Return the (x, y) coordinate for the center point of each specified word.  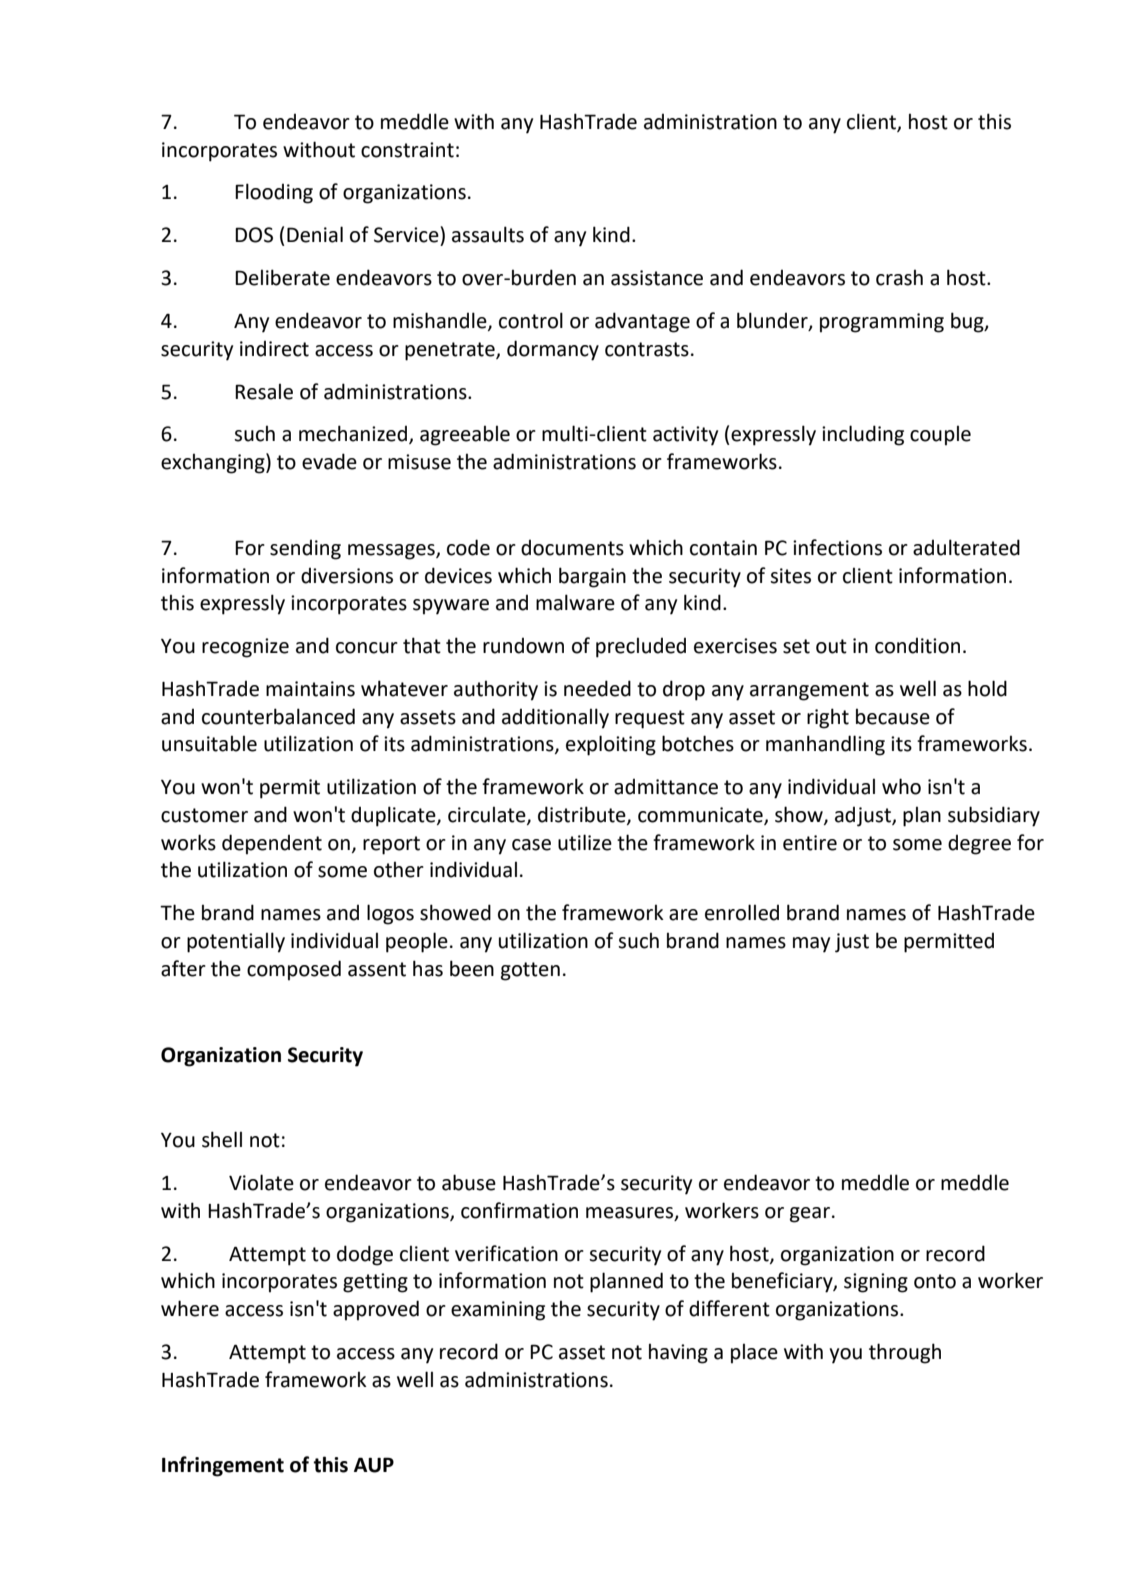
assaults (488, 234)
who (901, 786)
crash (899, 277)
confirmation (519, 1210)
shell (222, 1139)
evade (329, 461)
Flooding (274, 193)
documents (572, 548)
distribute (583, 815)
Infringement (223, 1466)
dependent (272, 844)
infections (837, 547)
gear (810, 1215)
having (678, 1353)
